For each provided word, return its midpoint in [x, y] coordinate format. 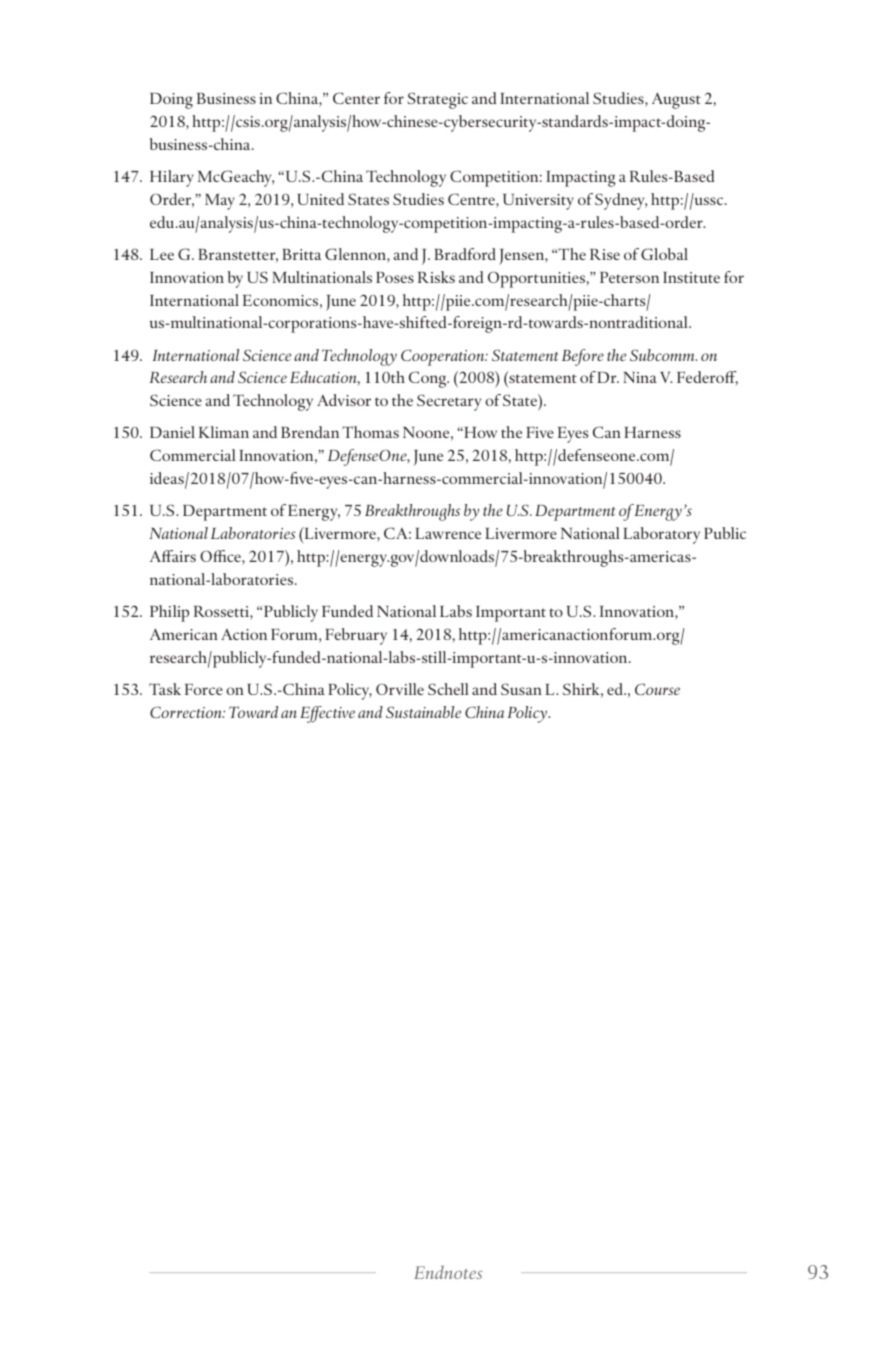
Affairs [173, 556]
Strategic [437, 100]
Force [204, 689]
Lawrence [448, 533]
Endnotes [448, 1272]
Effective [327, 714]
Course [657, 689]
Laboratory [661, 535]
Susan [521, 689]
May [220, 202]
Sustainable [423, 712]
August [676, 100]
